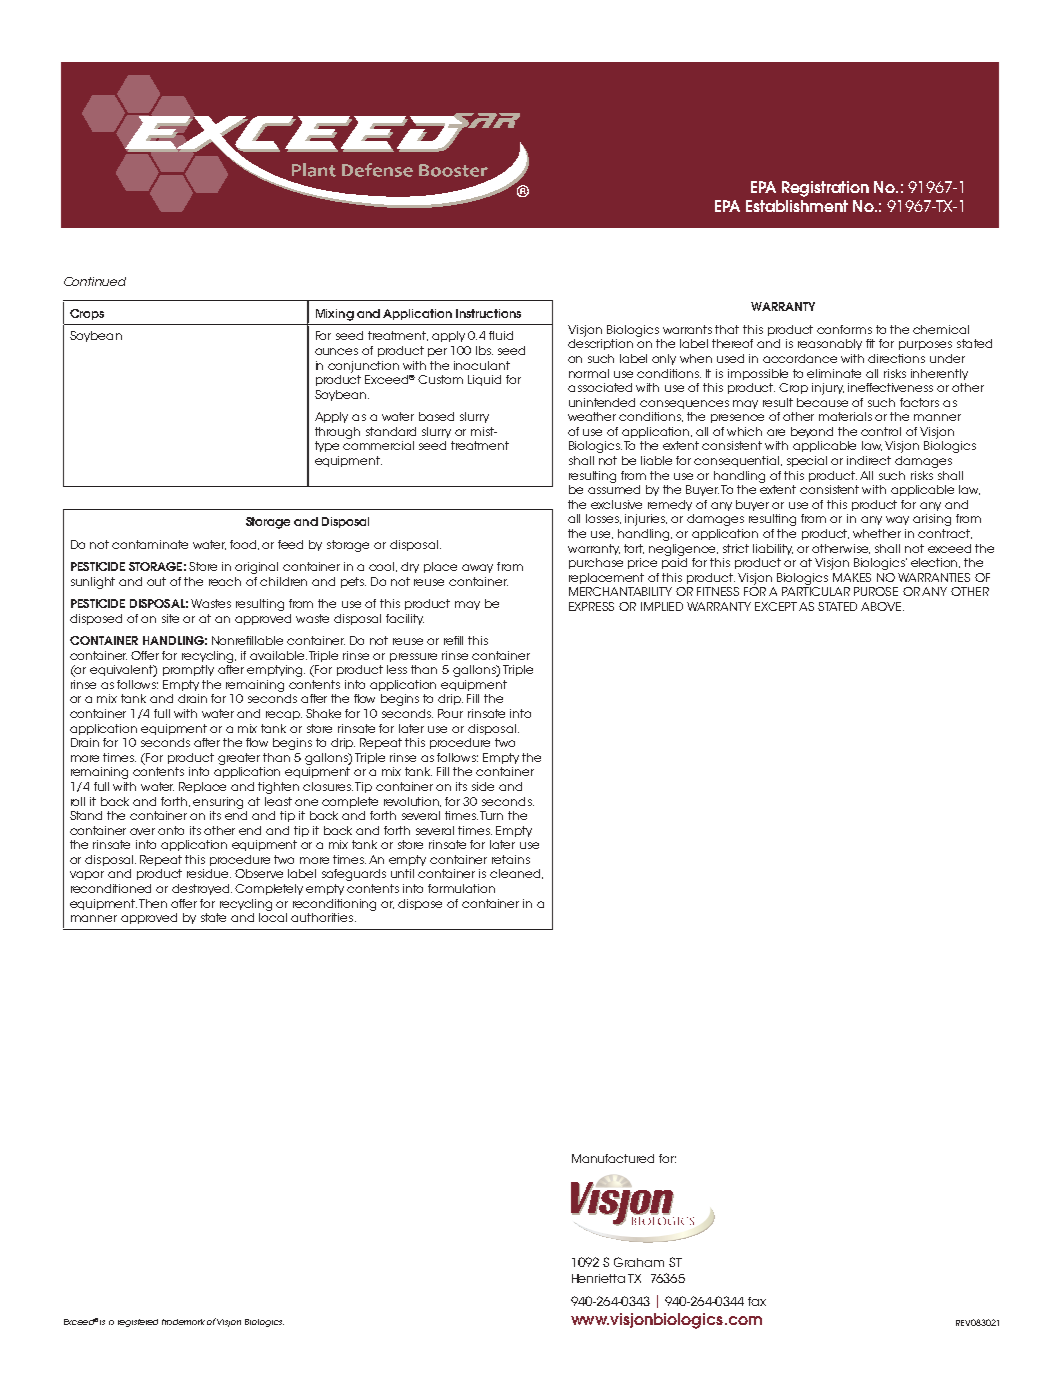  Describe the element at coordinates (515, 873) in the screenshot. I see `cleaned` at that location.
